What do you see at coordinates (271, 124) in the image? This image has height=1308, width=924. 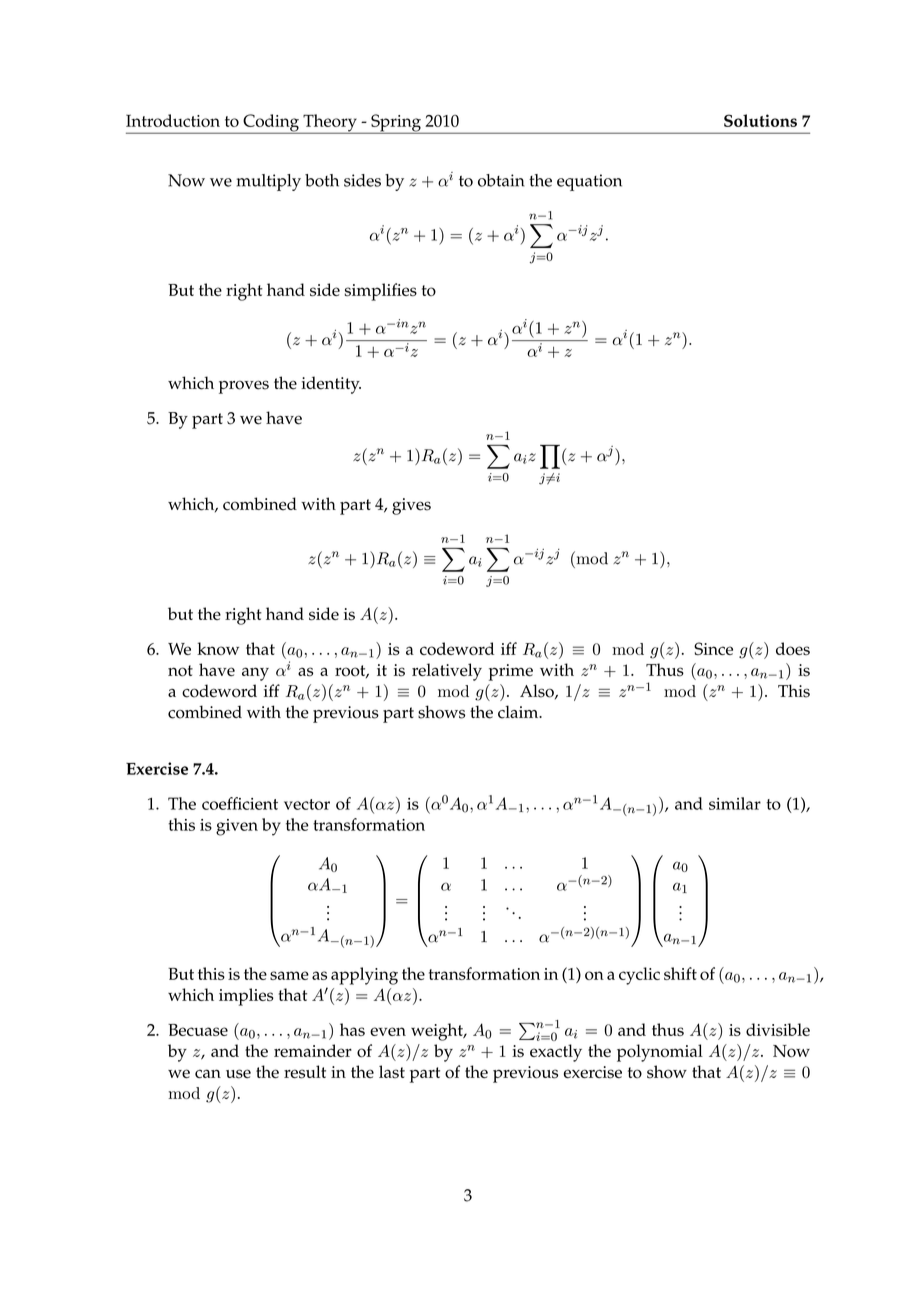 I see `Coding` at bounding box center [271, 124].
